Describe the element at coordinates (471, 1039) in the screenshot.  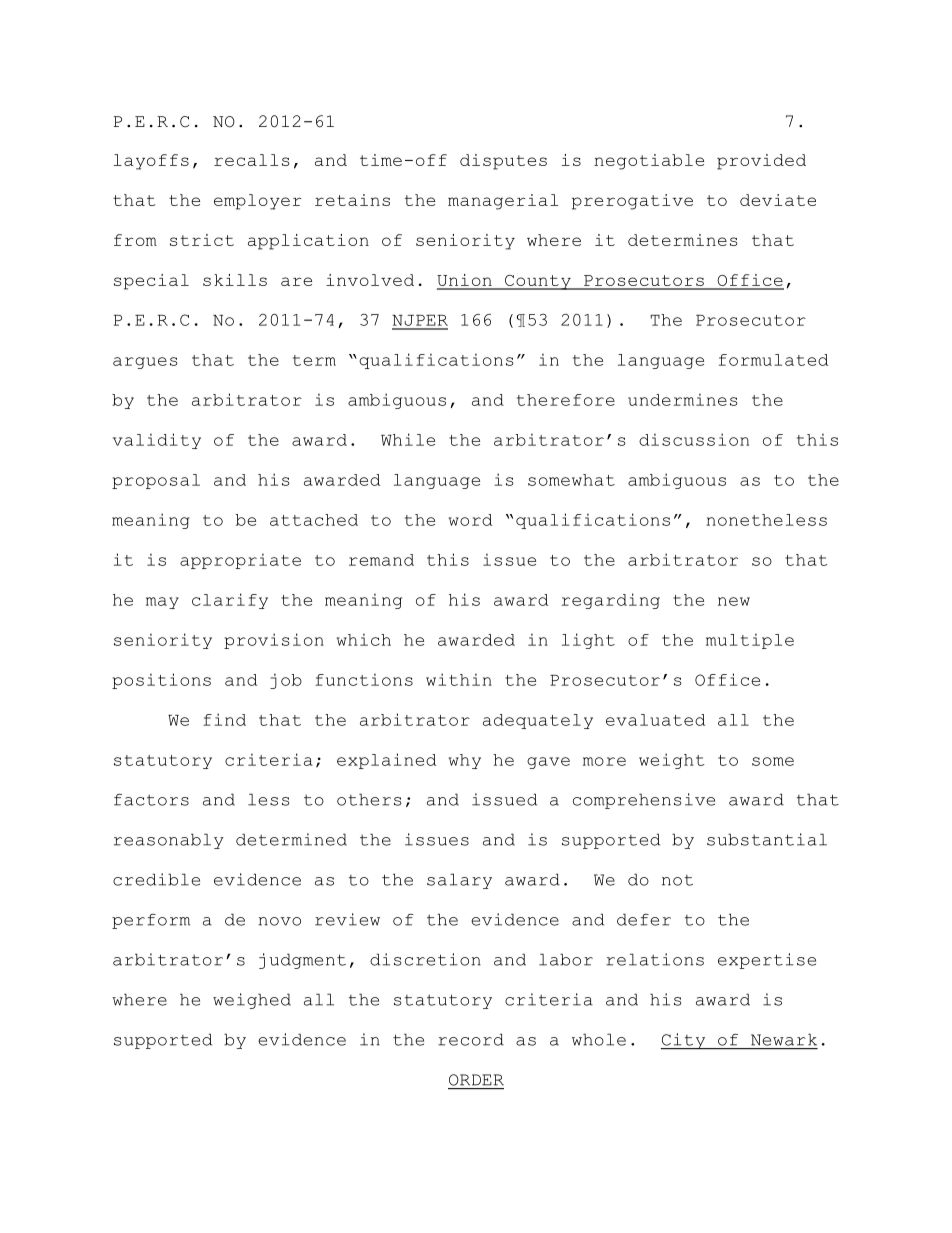
I see `record` at that location.
